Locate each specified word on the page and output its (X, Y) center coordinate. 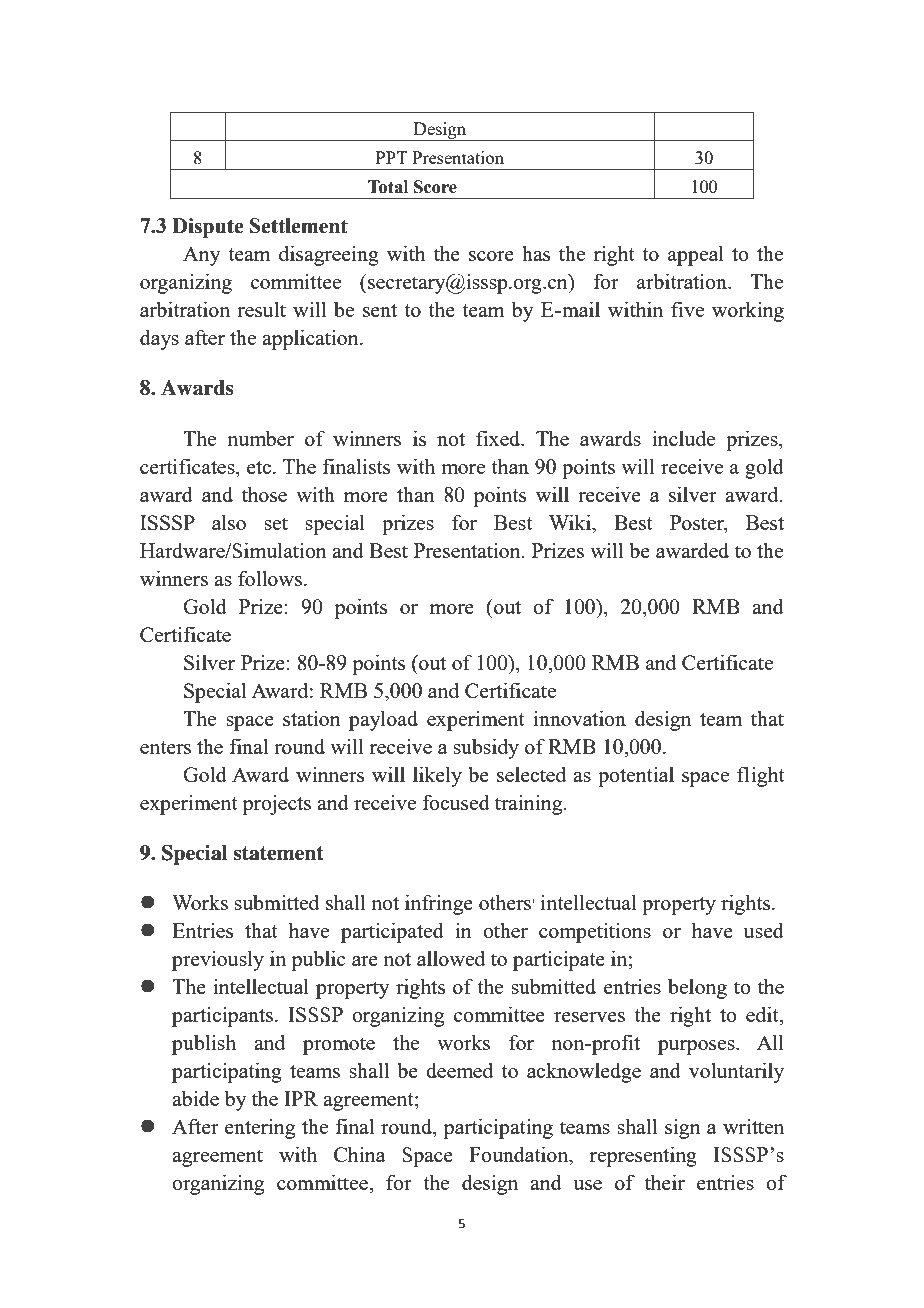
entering (260, 1128)
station (312, 718)
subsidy (486, 748)
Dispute (208, 228)
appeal (696, 255)
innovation (580, 718)
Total (388, 187)
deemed (459, 1070)
